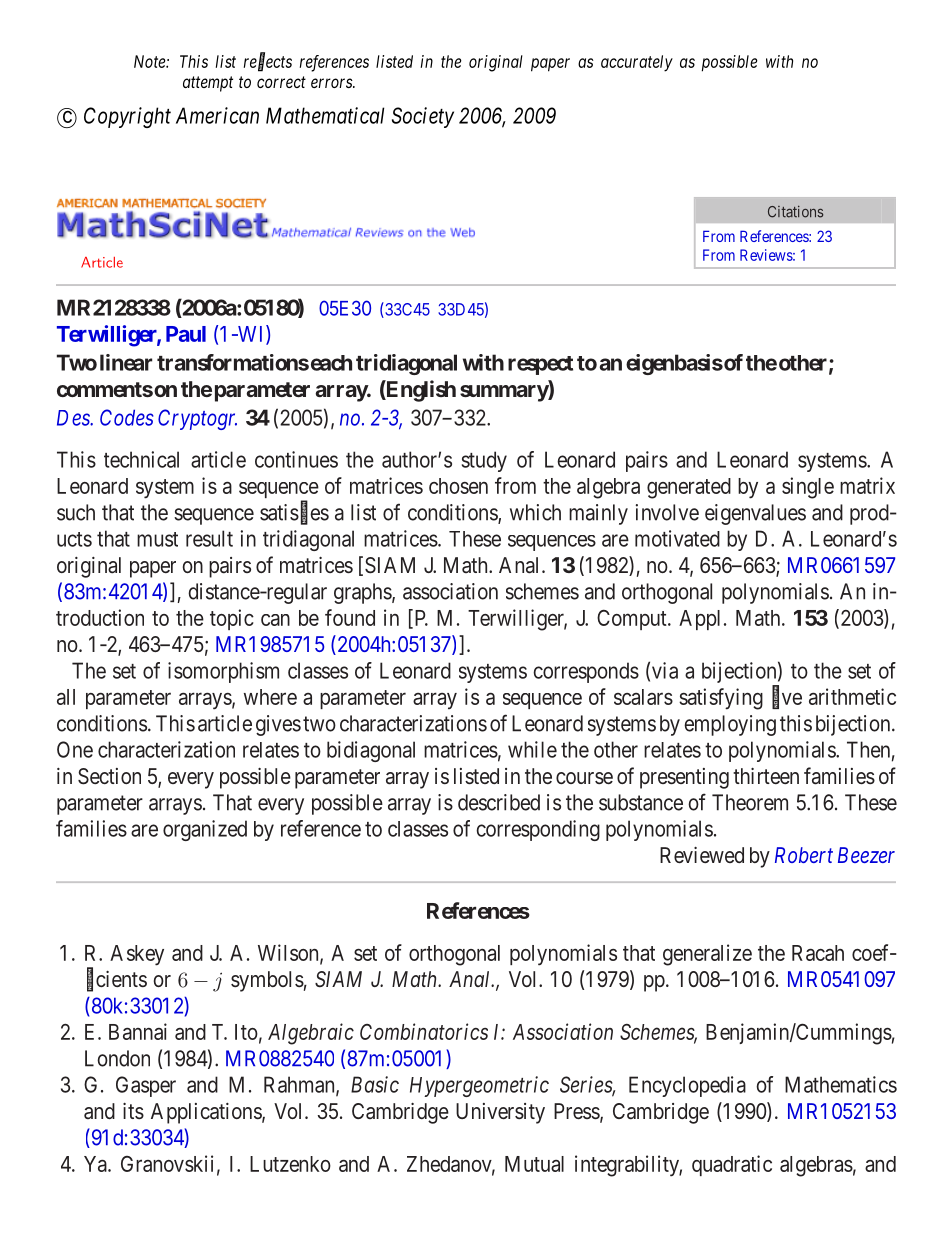 This screenshot has width=952, height=1233. Describe the element at coordinates (637, 63) in the screenshot. I see `accurately` at that location.
